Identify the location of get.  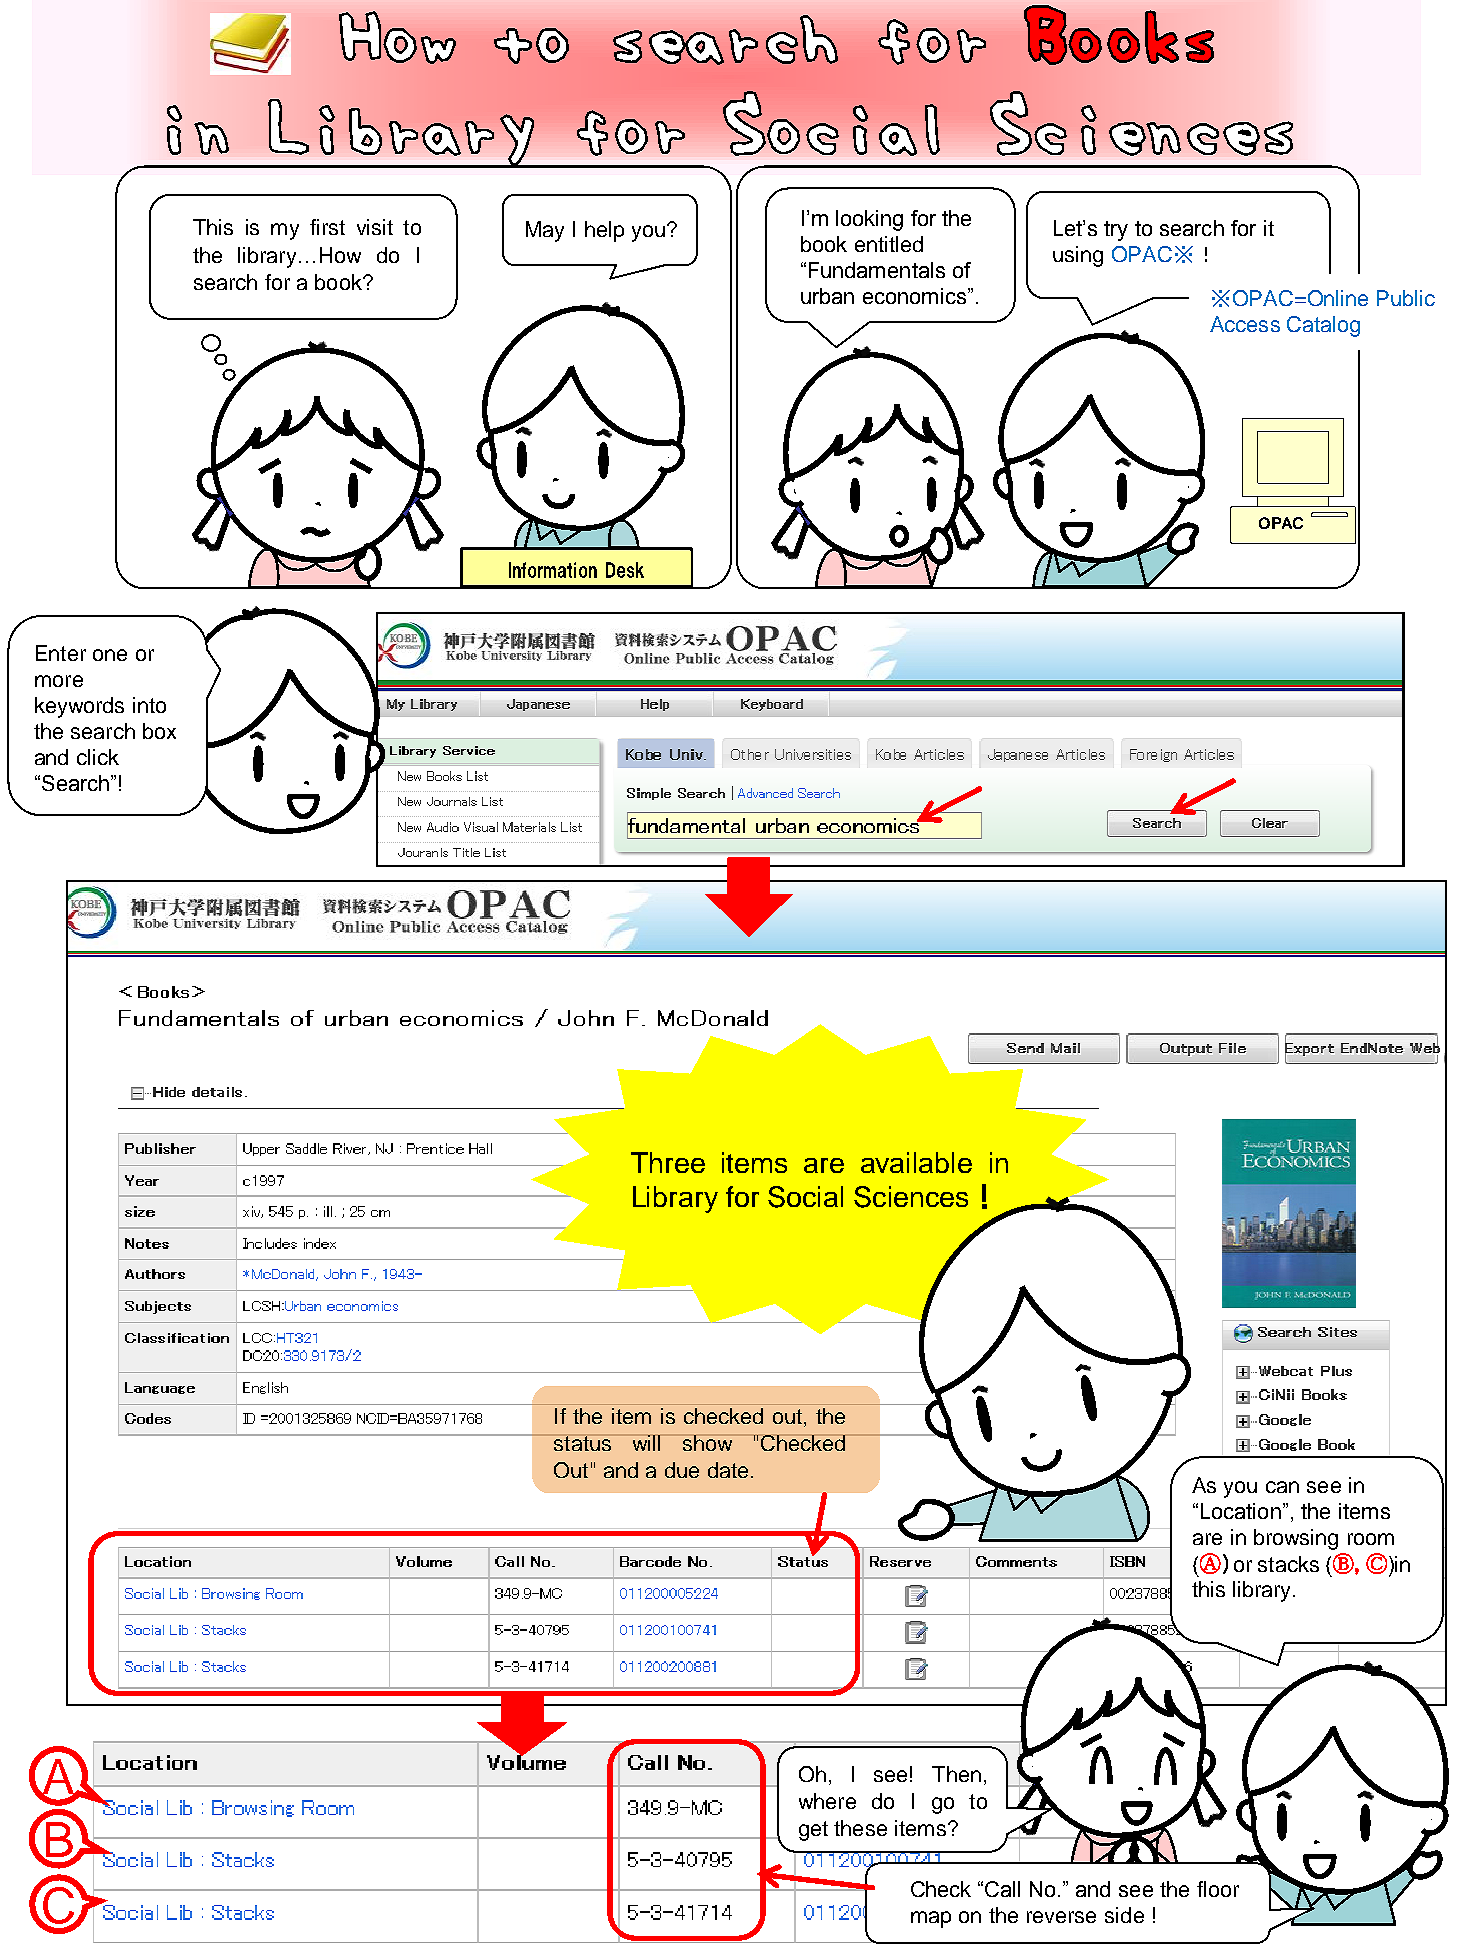
(813, 1831).
